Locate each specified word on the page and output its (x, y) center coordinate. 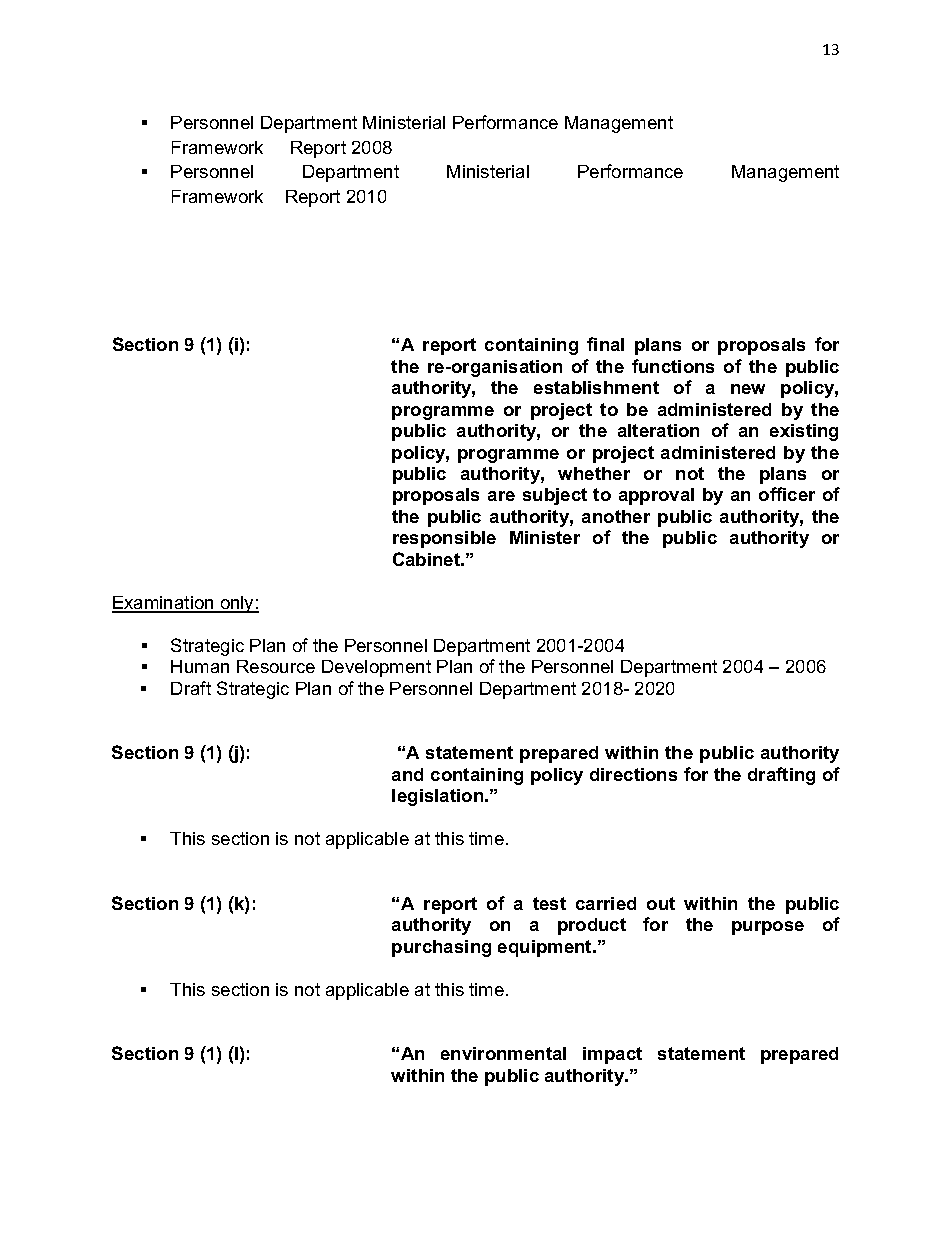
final (605, 344)
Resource (276, 666)
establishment (596, 387)
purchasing (441, 948)
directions (633, 774)
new (748, 389)
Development (376, 668)
